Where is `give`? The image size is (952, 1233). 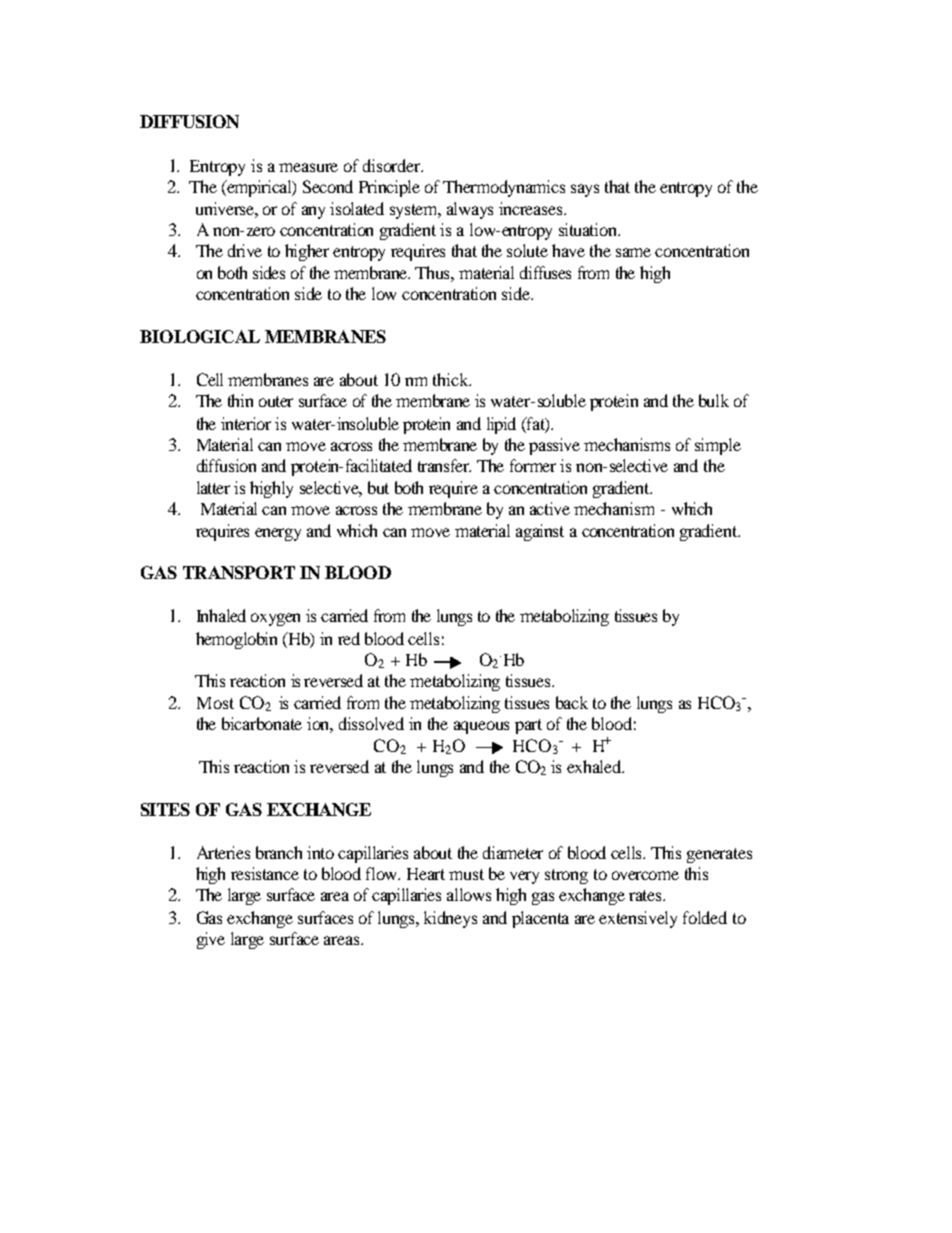 give is located at coordinates (211, 940).
